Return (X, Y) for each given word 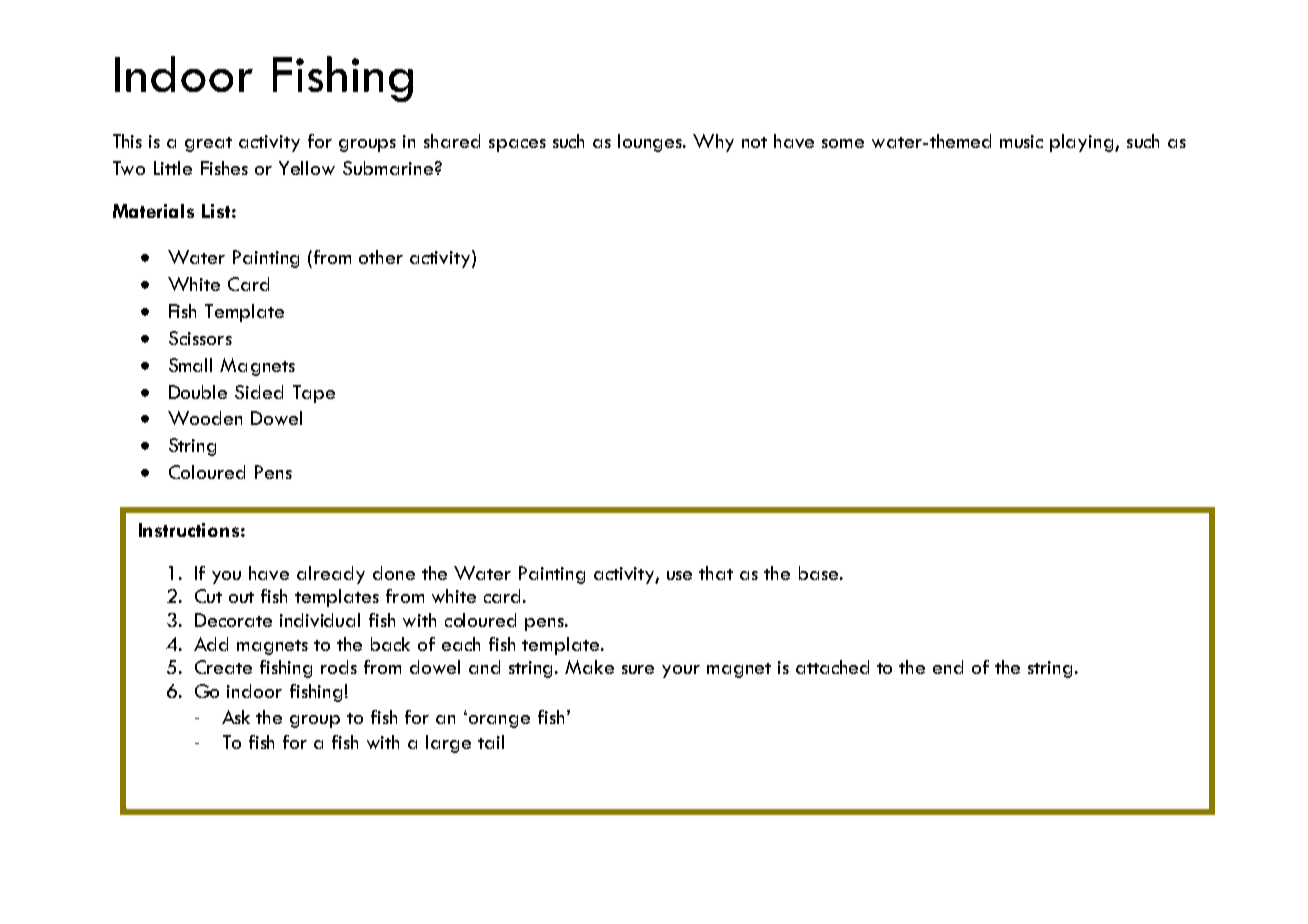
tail (491, 742)
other (381, 257)
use (679, 575)
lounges (651, 143)
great (208, 144)
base (818, 573)
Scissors (200, 338)
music (1021, 141)
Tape (314, 394)
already (331, 575)
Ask (236, 717)
